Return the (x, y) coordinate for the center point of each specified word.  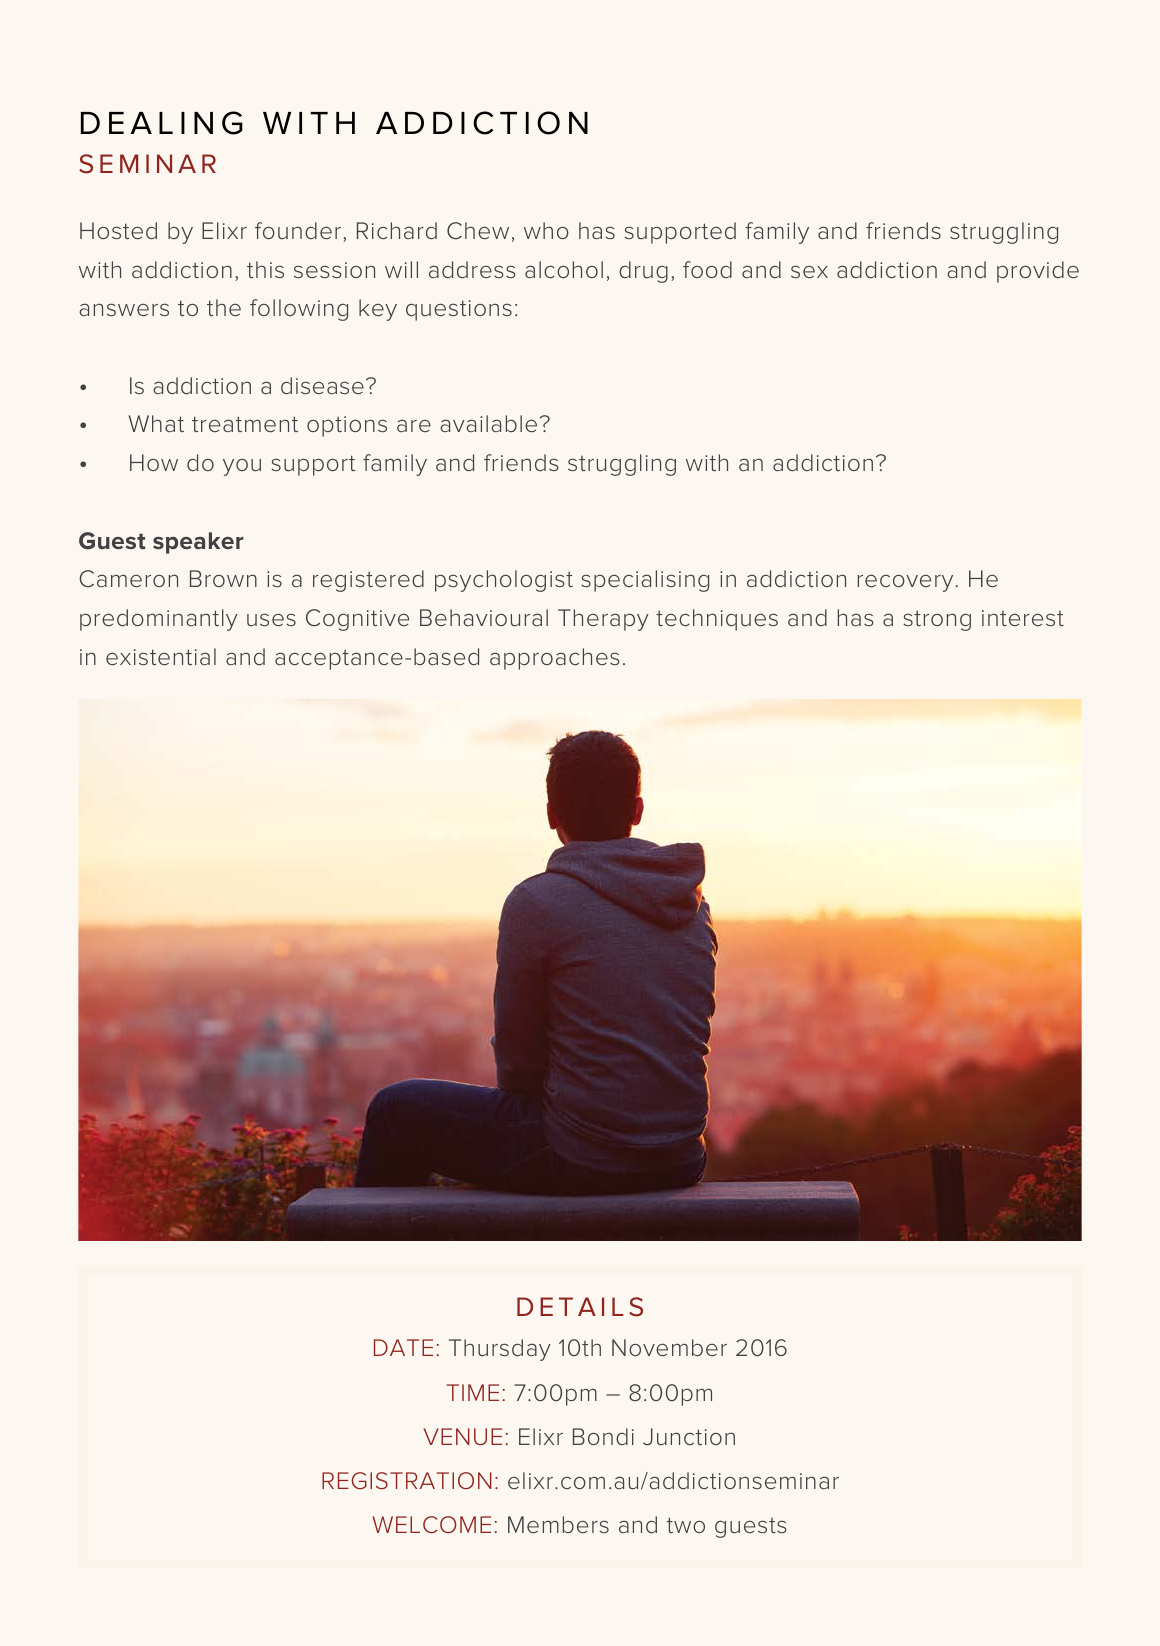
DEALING (162, 123)
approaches (555, 659)
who (546, 230)
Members (558, 1525)
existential (161, 657)
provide (1038, 272)
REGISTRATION (407, 1481)
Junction (689, 1436)
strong (937, 621)
